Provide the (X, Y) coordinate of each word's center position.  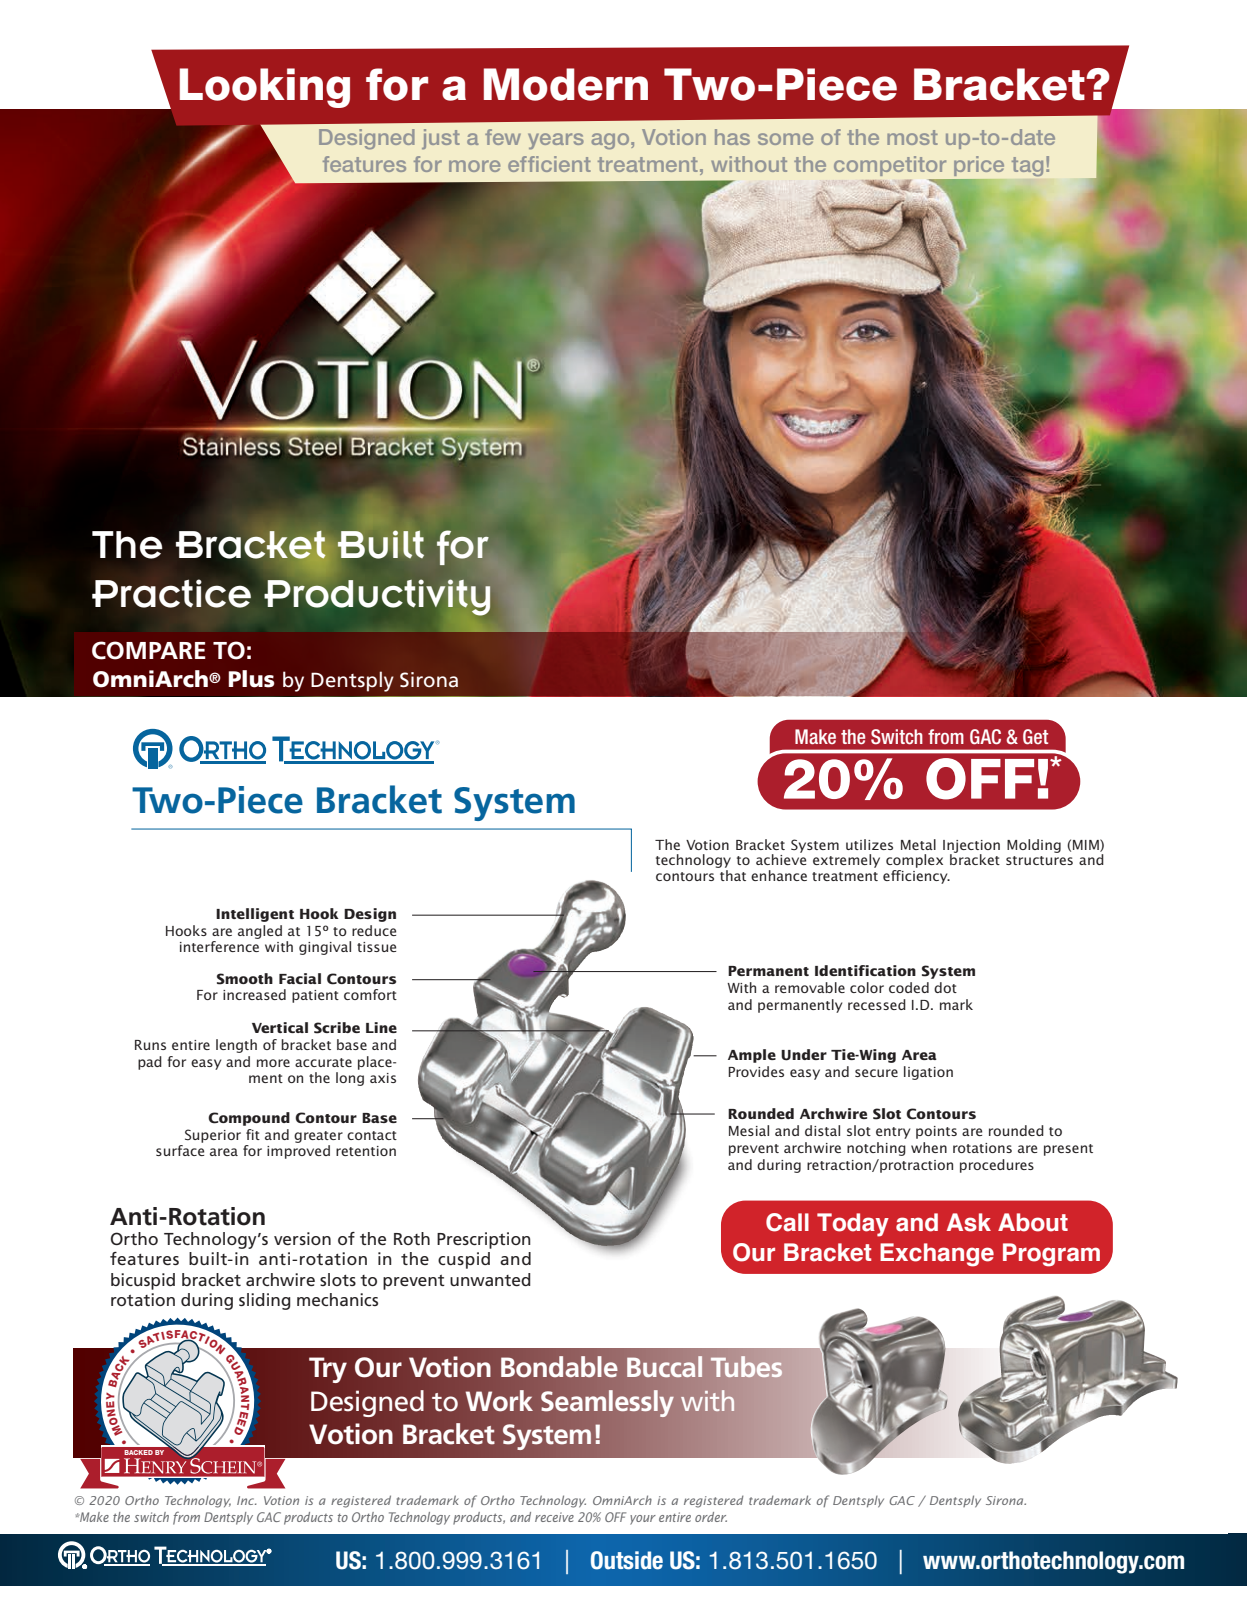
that (732, 874)
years (556, 141)
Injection (971, 847)
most (912, 137)
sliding (265, 1301)
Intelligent (255, 915)
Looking (264, 88)
